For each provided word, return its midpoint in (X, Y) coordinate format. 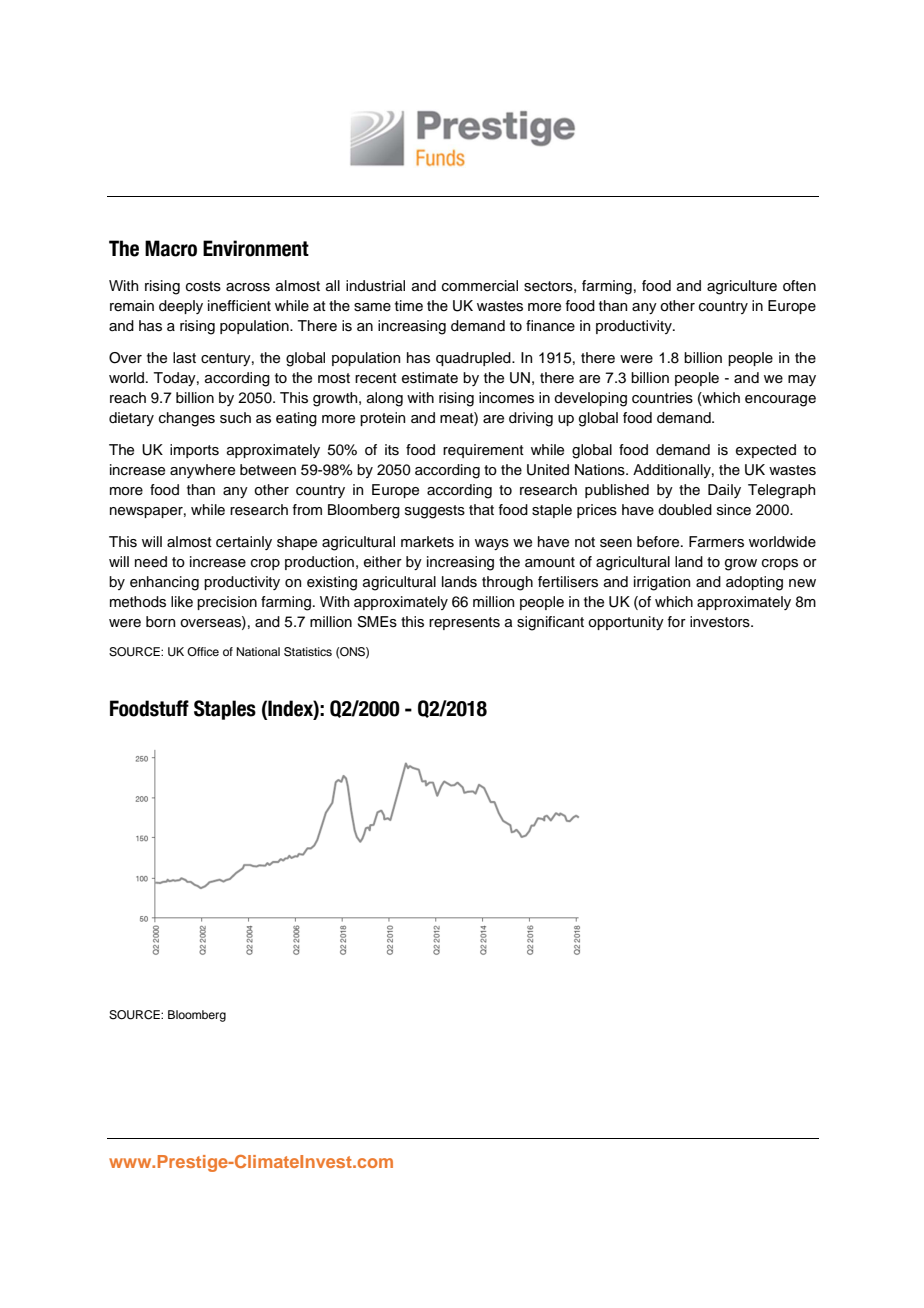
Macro (171, 248)
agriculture (742, 287)
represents (464, 623)
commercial (480, 286)
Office (203, 651)
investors (721, 622)
